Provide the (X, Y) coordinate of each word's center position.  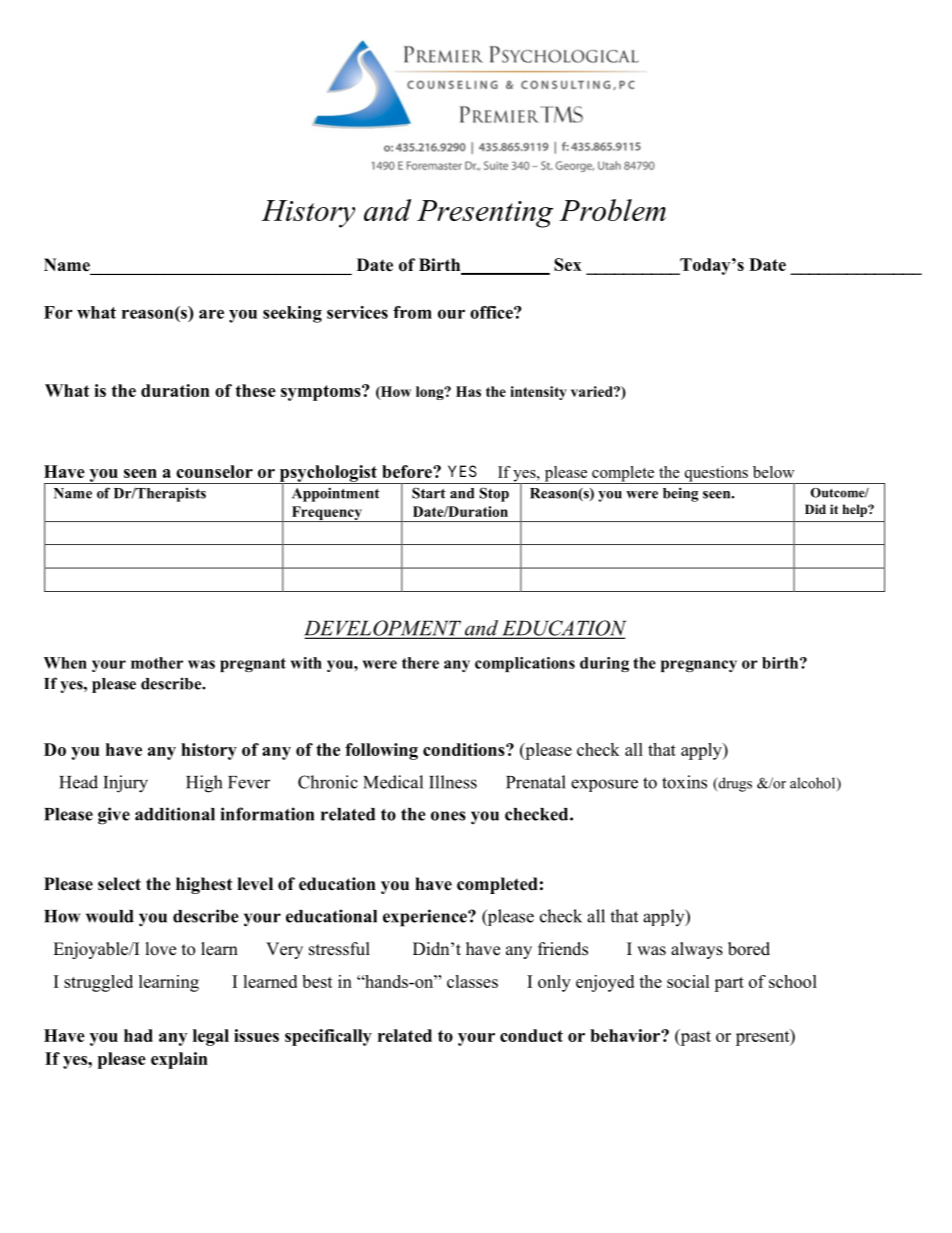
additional (175, 814)
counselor (214, 471)
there (420, 663)
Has (468, 391)
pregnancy (699, 666)
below (773, 472)
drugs (734, 784)
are (211, 314)
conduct (531, 1035)
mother (157, 663)
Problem (612, 210)
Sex (568, 264)
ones (448, 816)
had (138, 1035)
